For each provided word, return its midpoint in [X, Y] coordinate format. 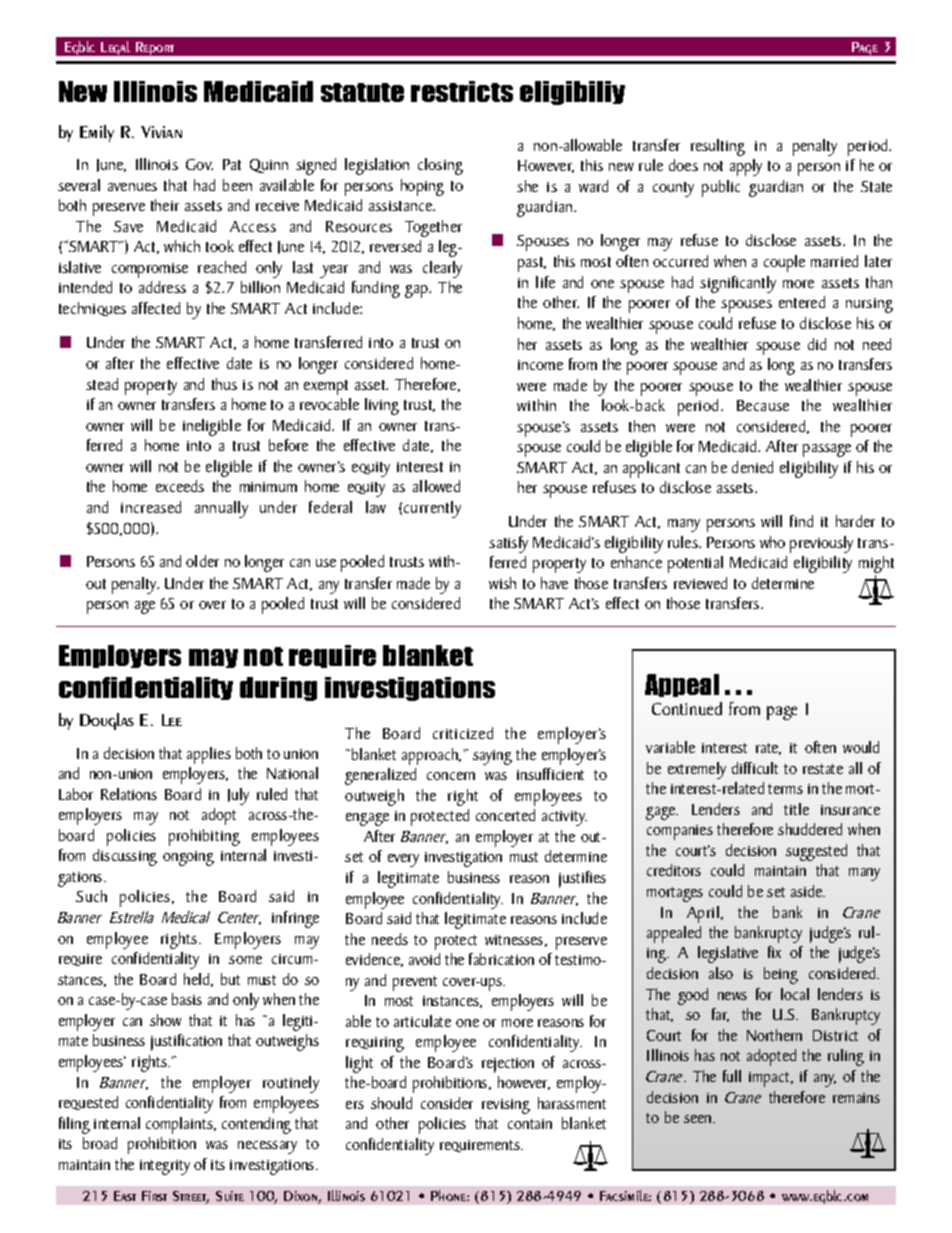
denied [752, 467]
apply [746, 167]
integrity [165, 1167]
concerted [505, 815]
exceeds [180, 486]
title [796, 809]
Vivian [161, 132]
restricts [462, 91]
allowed [436, 486]
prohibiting [204, 837]
